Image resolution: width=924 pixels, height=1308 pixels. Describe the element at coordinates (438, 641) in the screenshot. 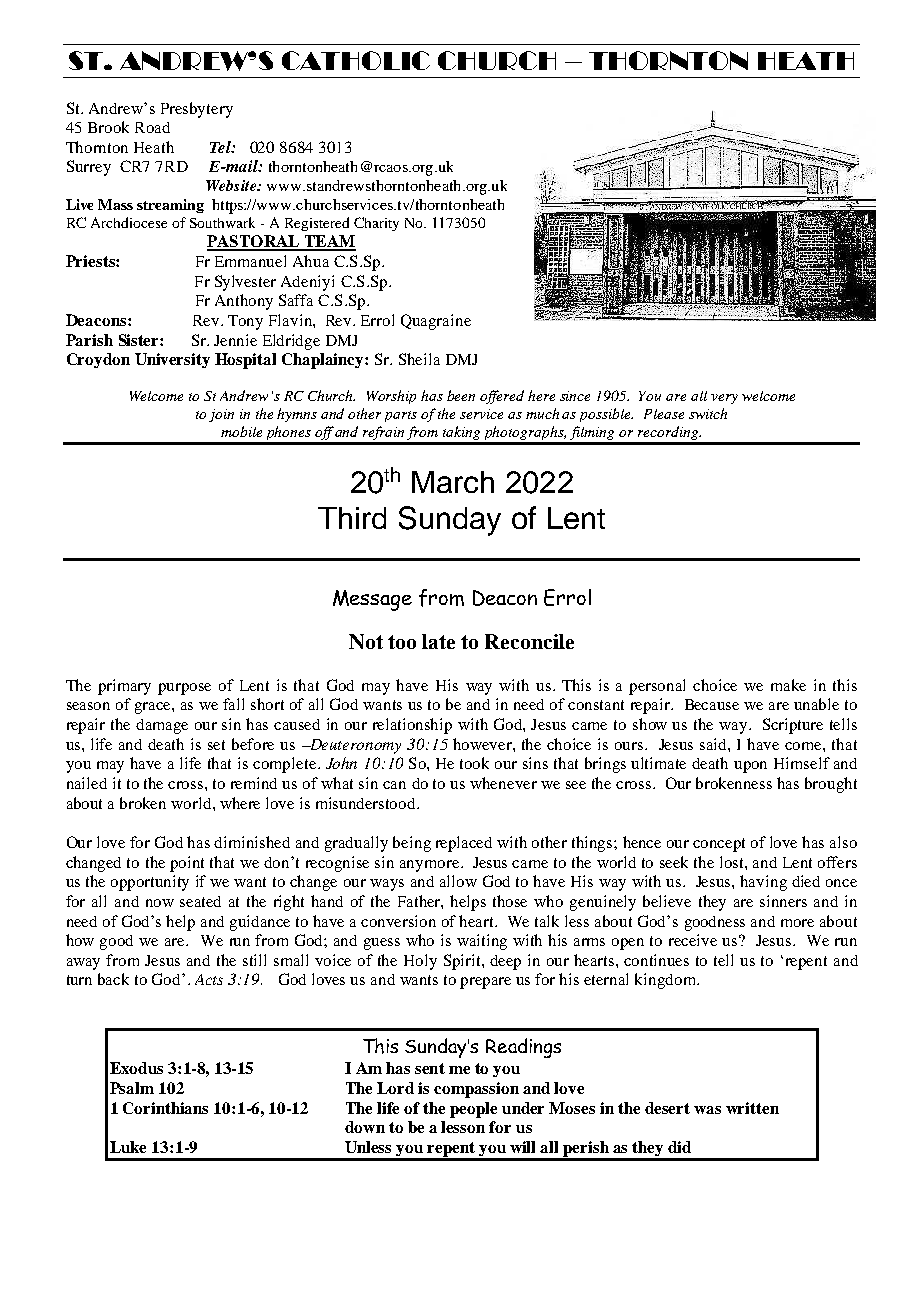

I see `late` at that location.
